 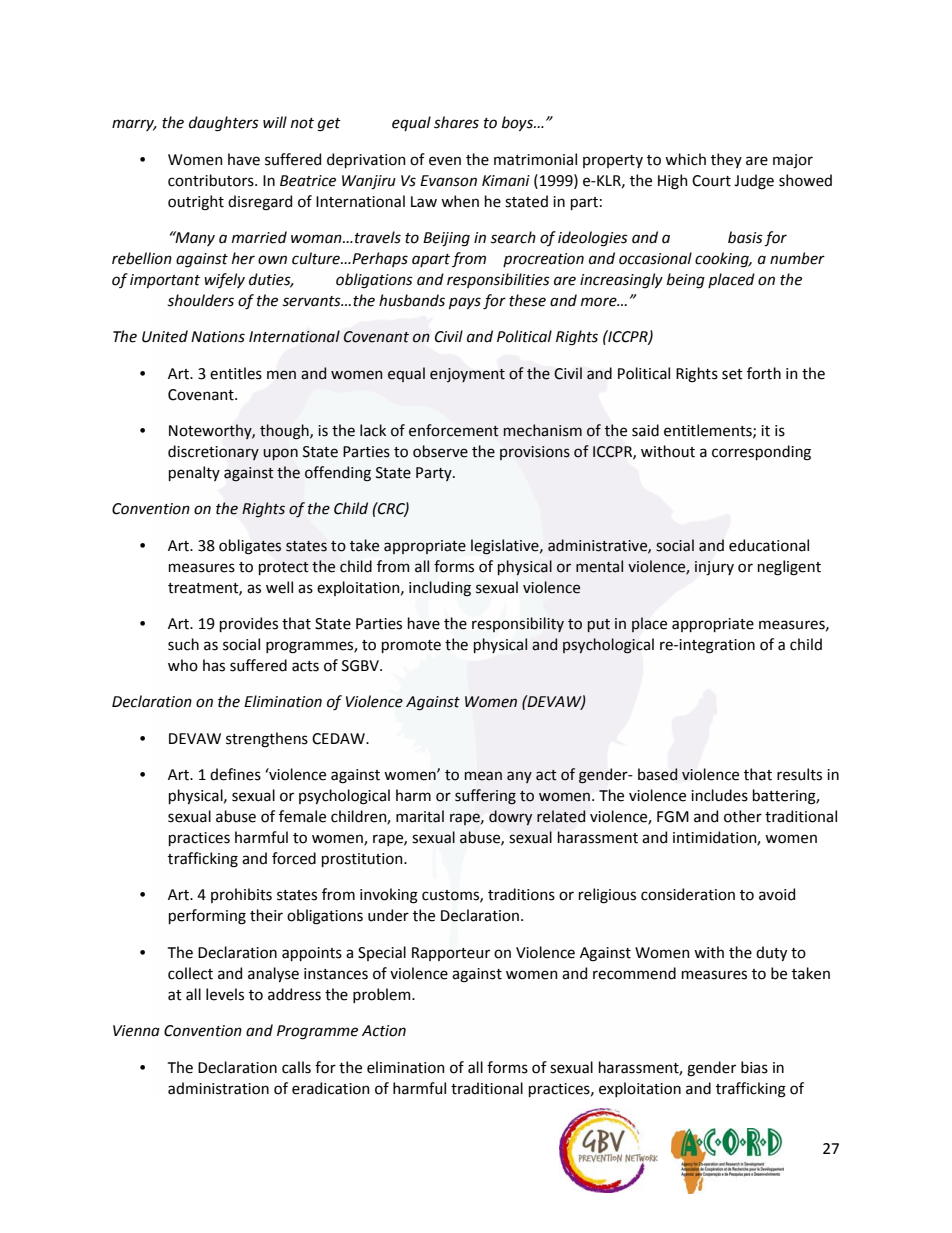 What do you see at coordinates (224, 124) in the document?
I see `daughters` at bounding box center [224, 124].
